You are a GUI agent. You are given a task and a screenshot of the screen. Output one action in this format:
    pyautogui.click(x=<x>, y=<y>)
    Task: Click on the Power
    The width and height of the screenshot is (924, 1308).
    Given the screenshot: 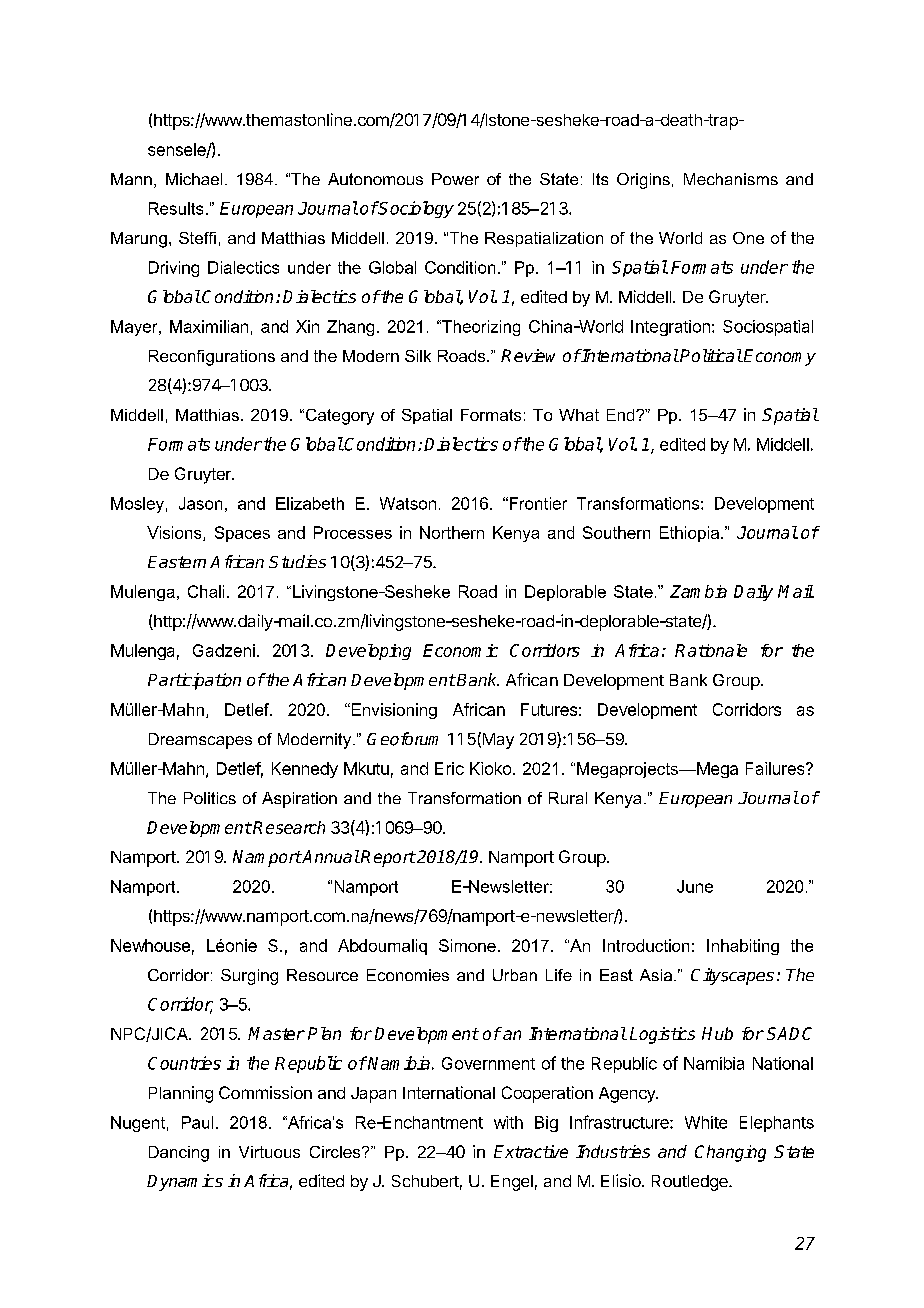 What is the action you would take?
    pyautogui.click(x=455, y=179)
